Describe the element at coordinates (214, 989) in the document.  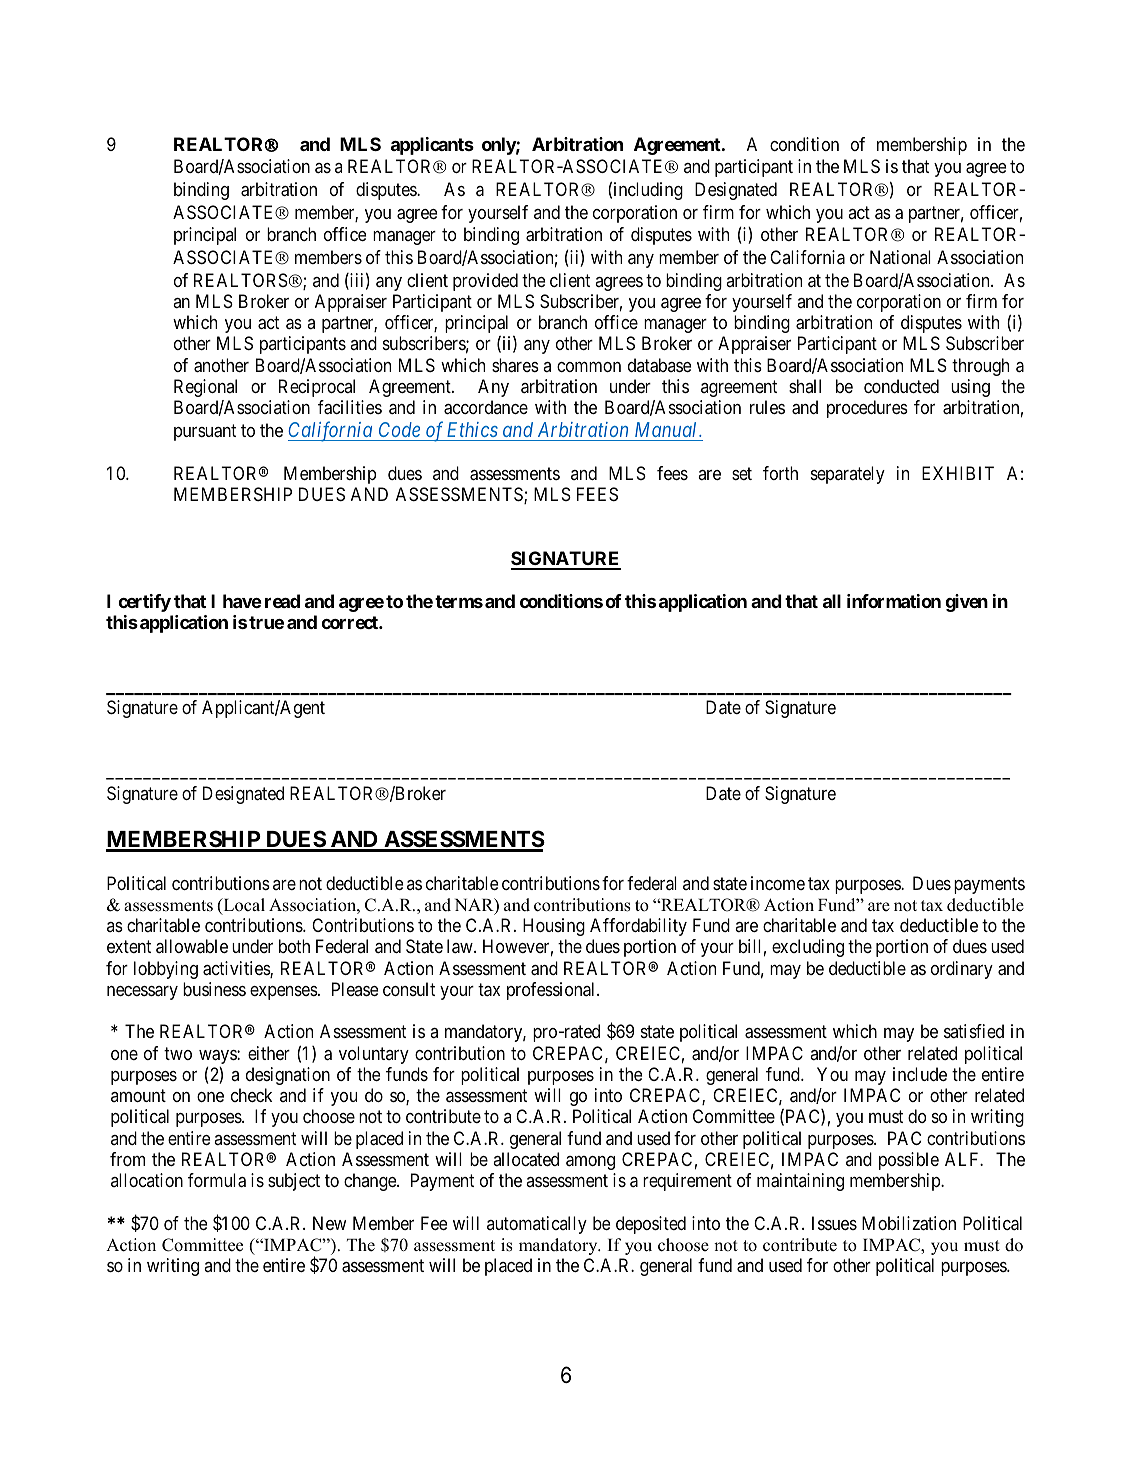
I see `business` at that location.
